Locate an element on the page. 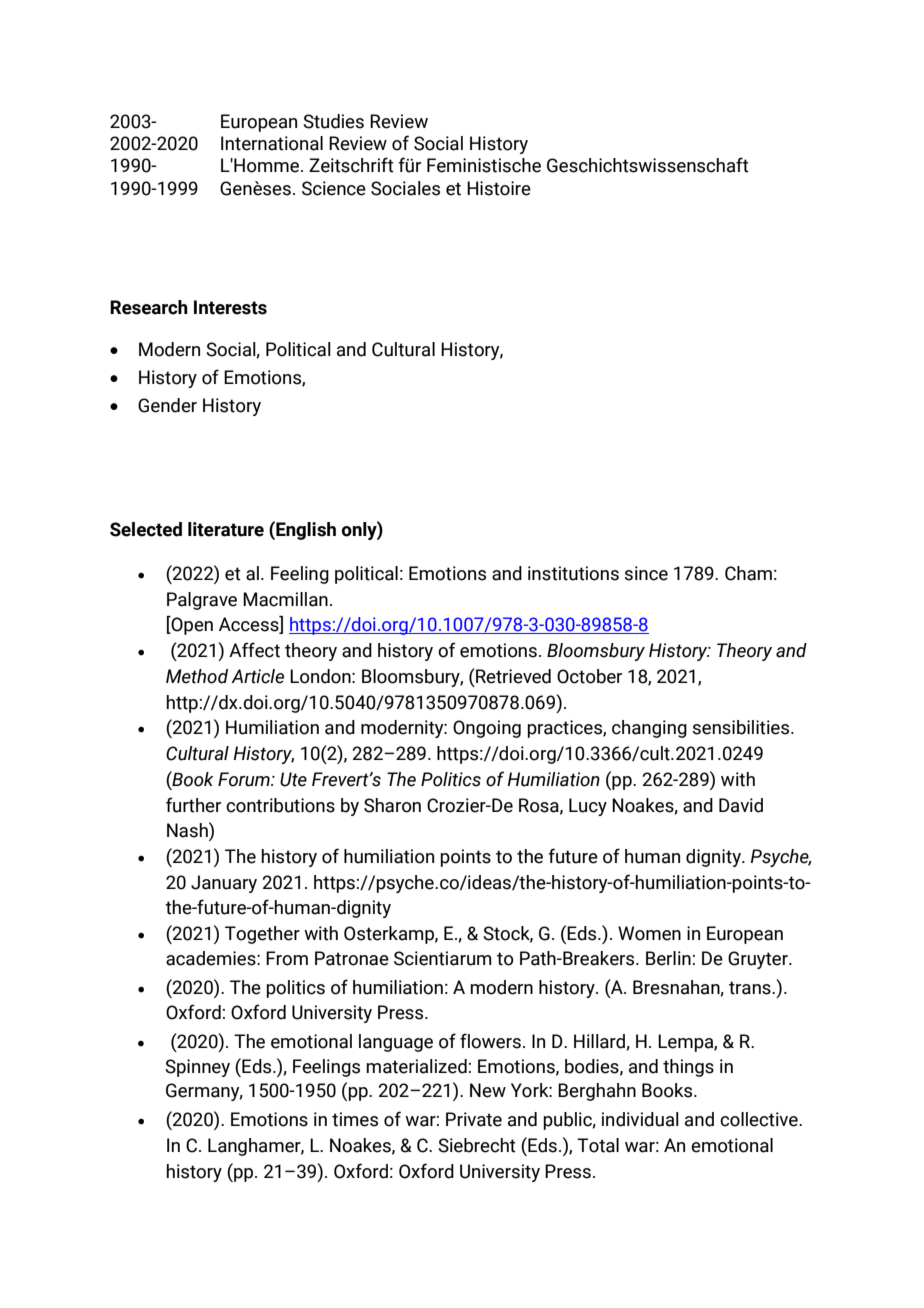 The width and height of the image is (924, 1308). since is located at coordinates (646, 573).
